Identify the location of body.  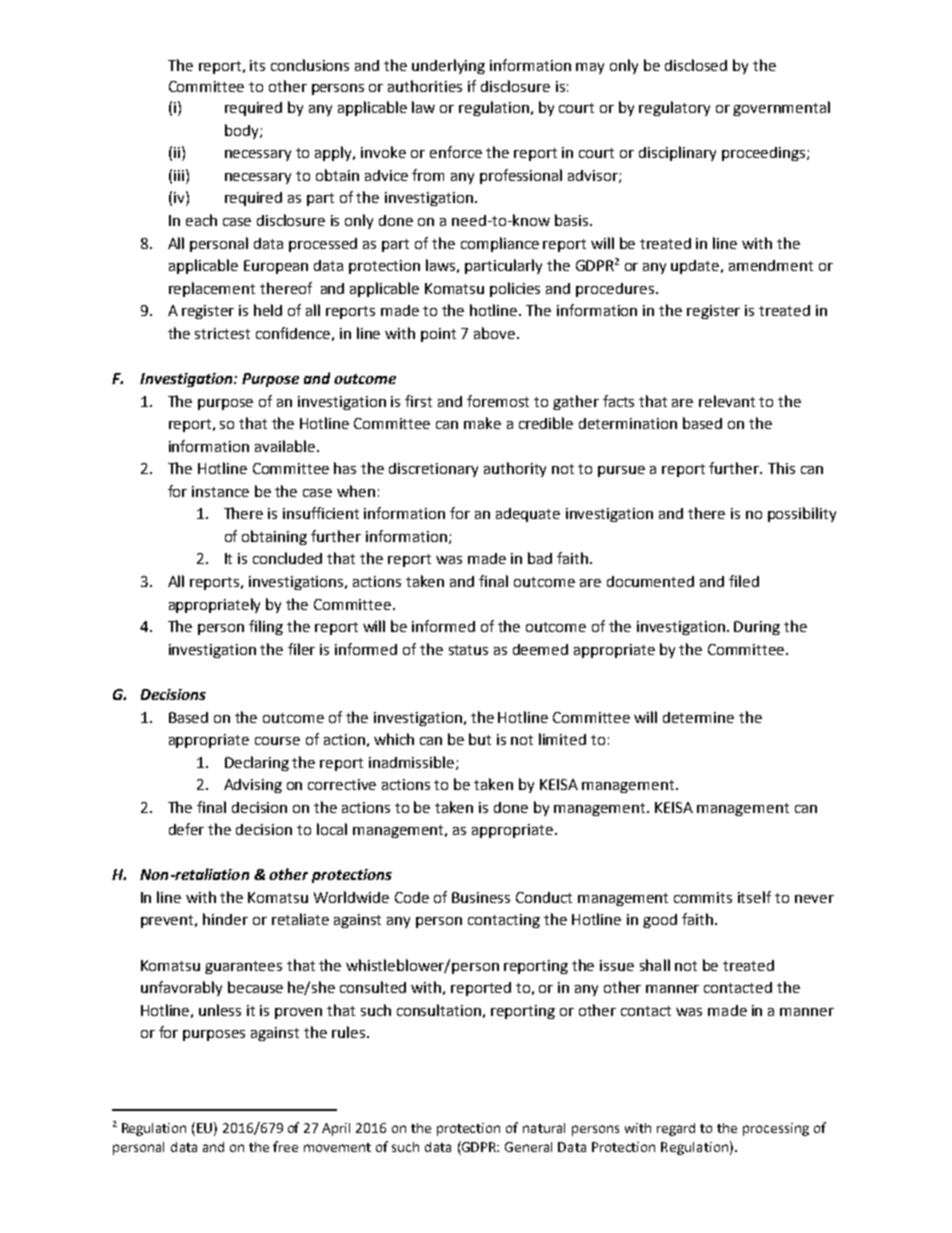
(243, 131).
